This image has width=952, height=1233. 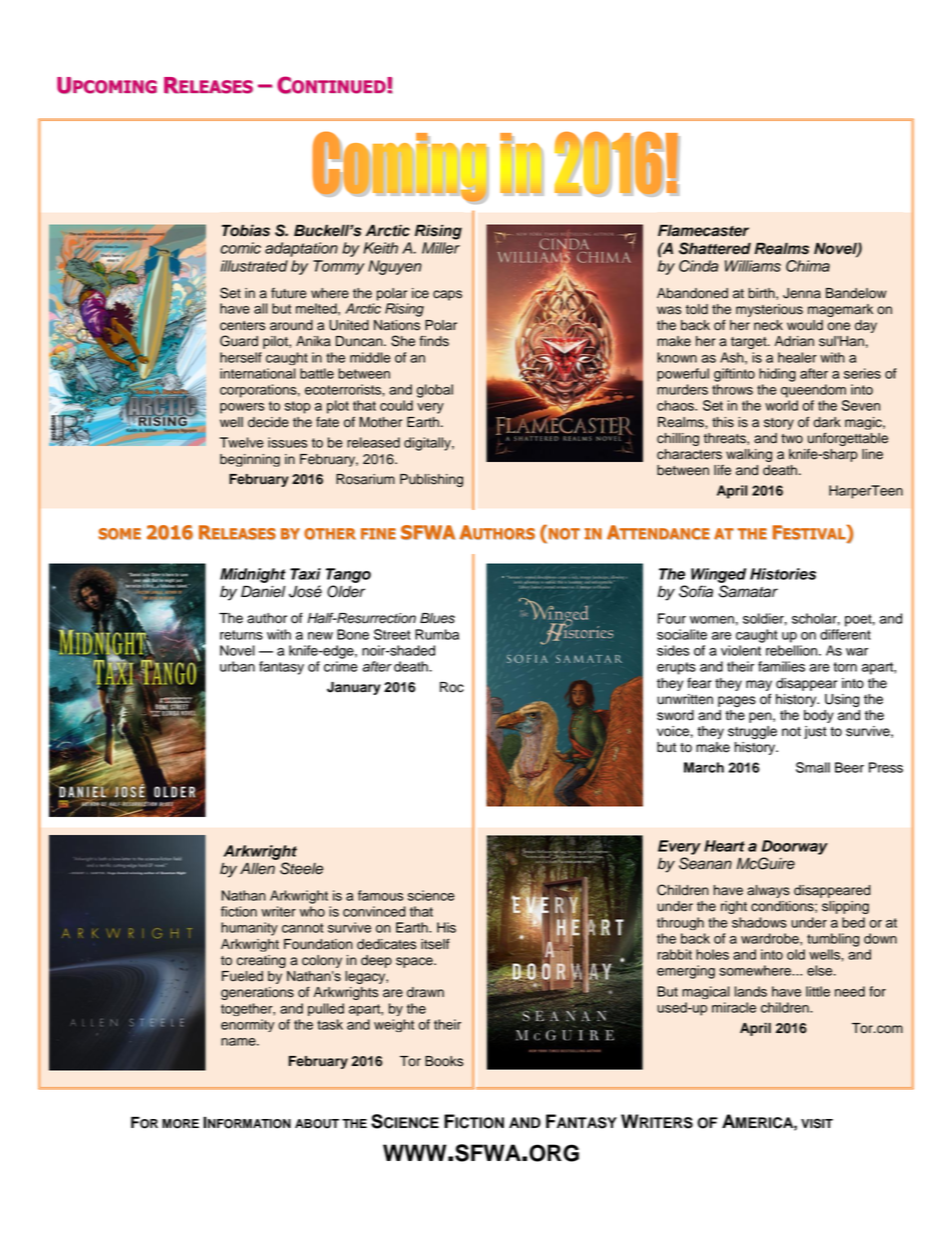 What do you see at coordinates (753, 266) in the image?
I see `Williams` at bounding box center [753, 266].
